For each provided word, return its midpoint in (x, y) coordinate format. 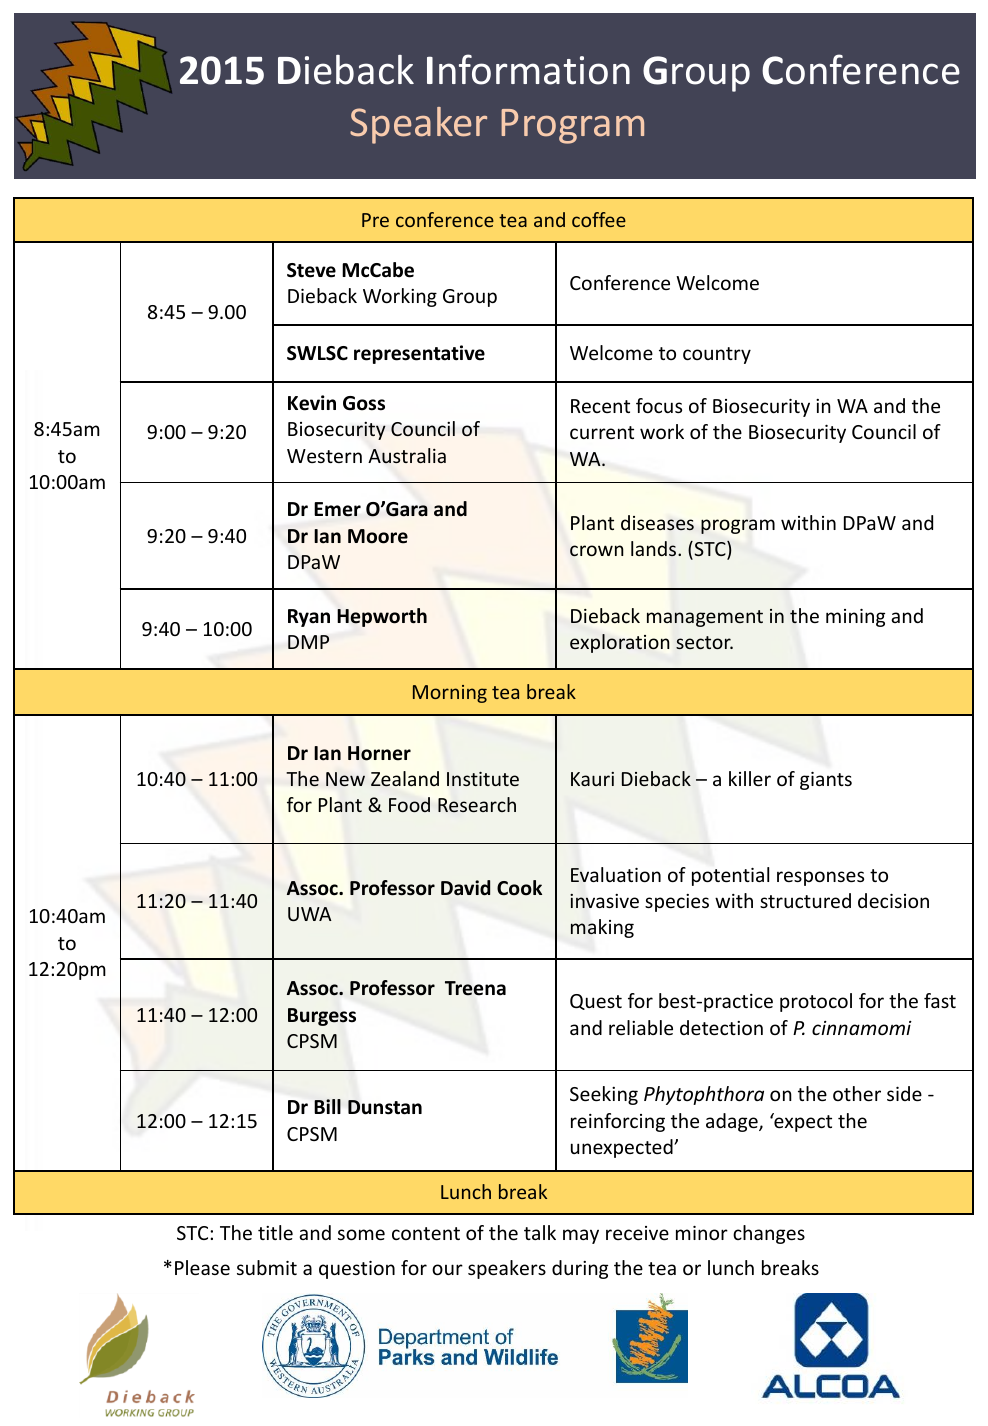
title (275, 1232)
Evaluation (616, 874)
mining (855, 618)
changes (769, 1234)
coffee (599, 219)
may (581, 1236)
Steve (311, 270)
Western (324, 456)
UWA (310, 914)
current (602, 432)
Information (528, 69)
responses (820, 878)
